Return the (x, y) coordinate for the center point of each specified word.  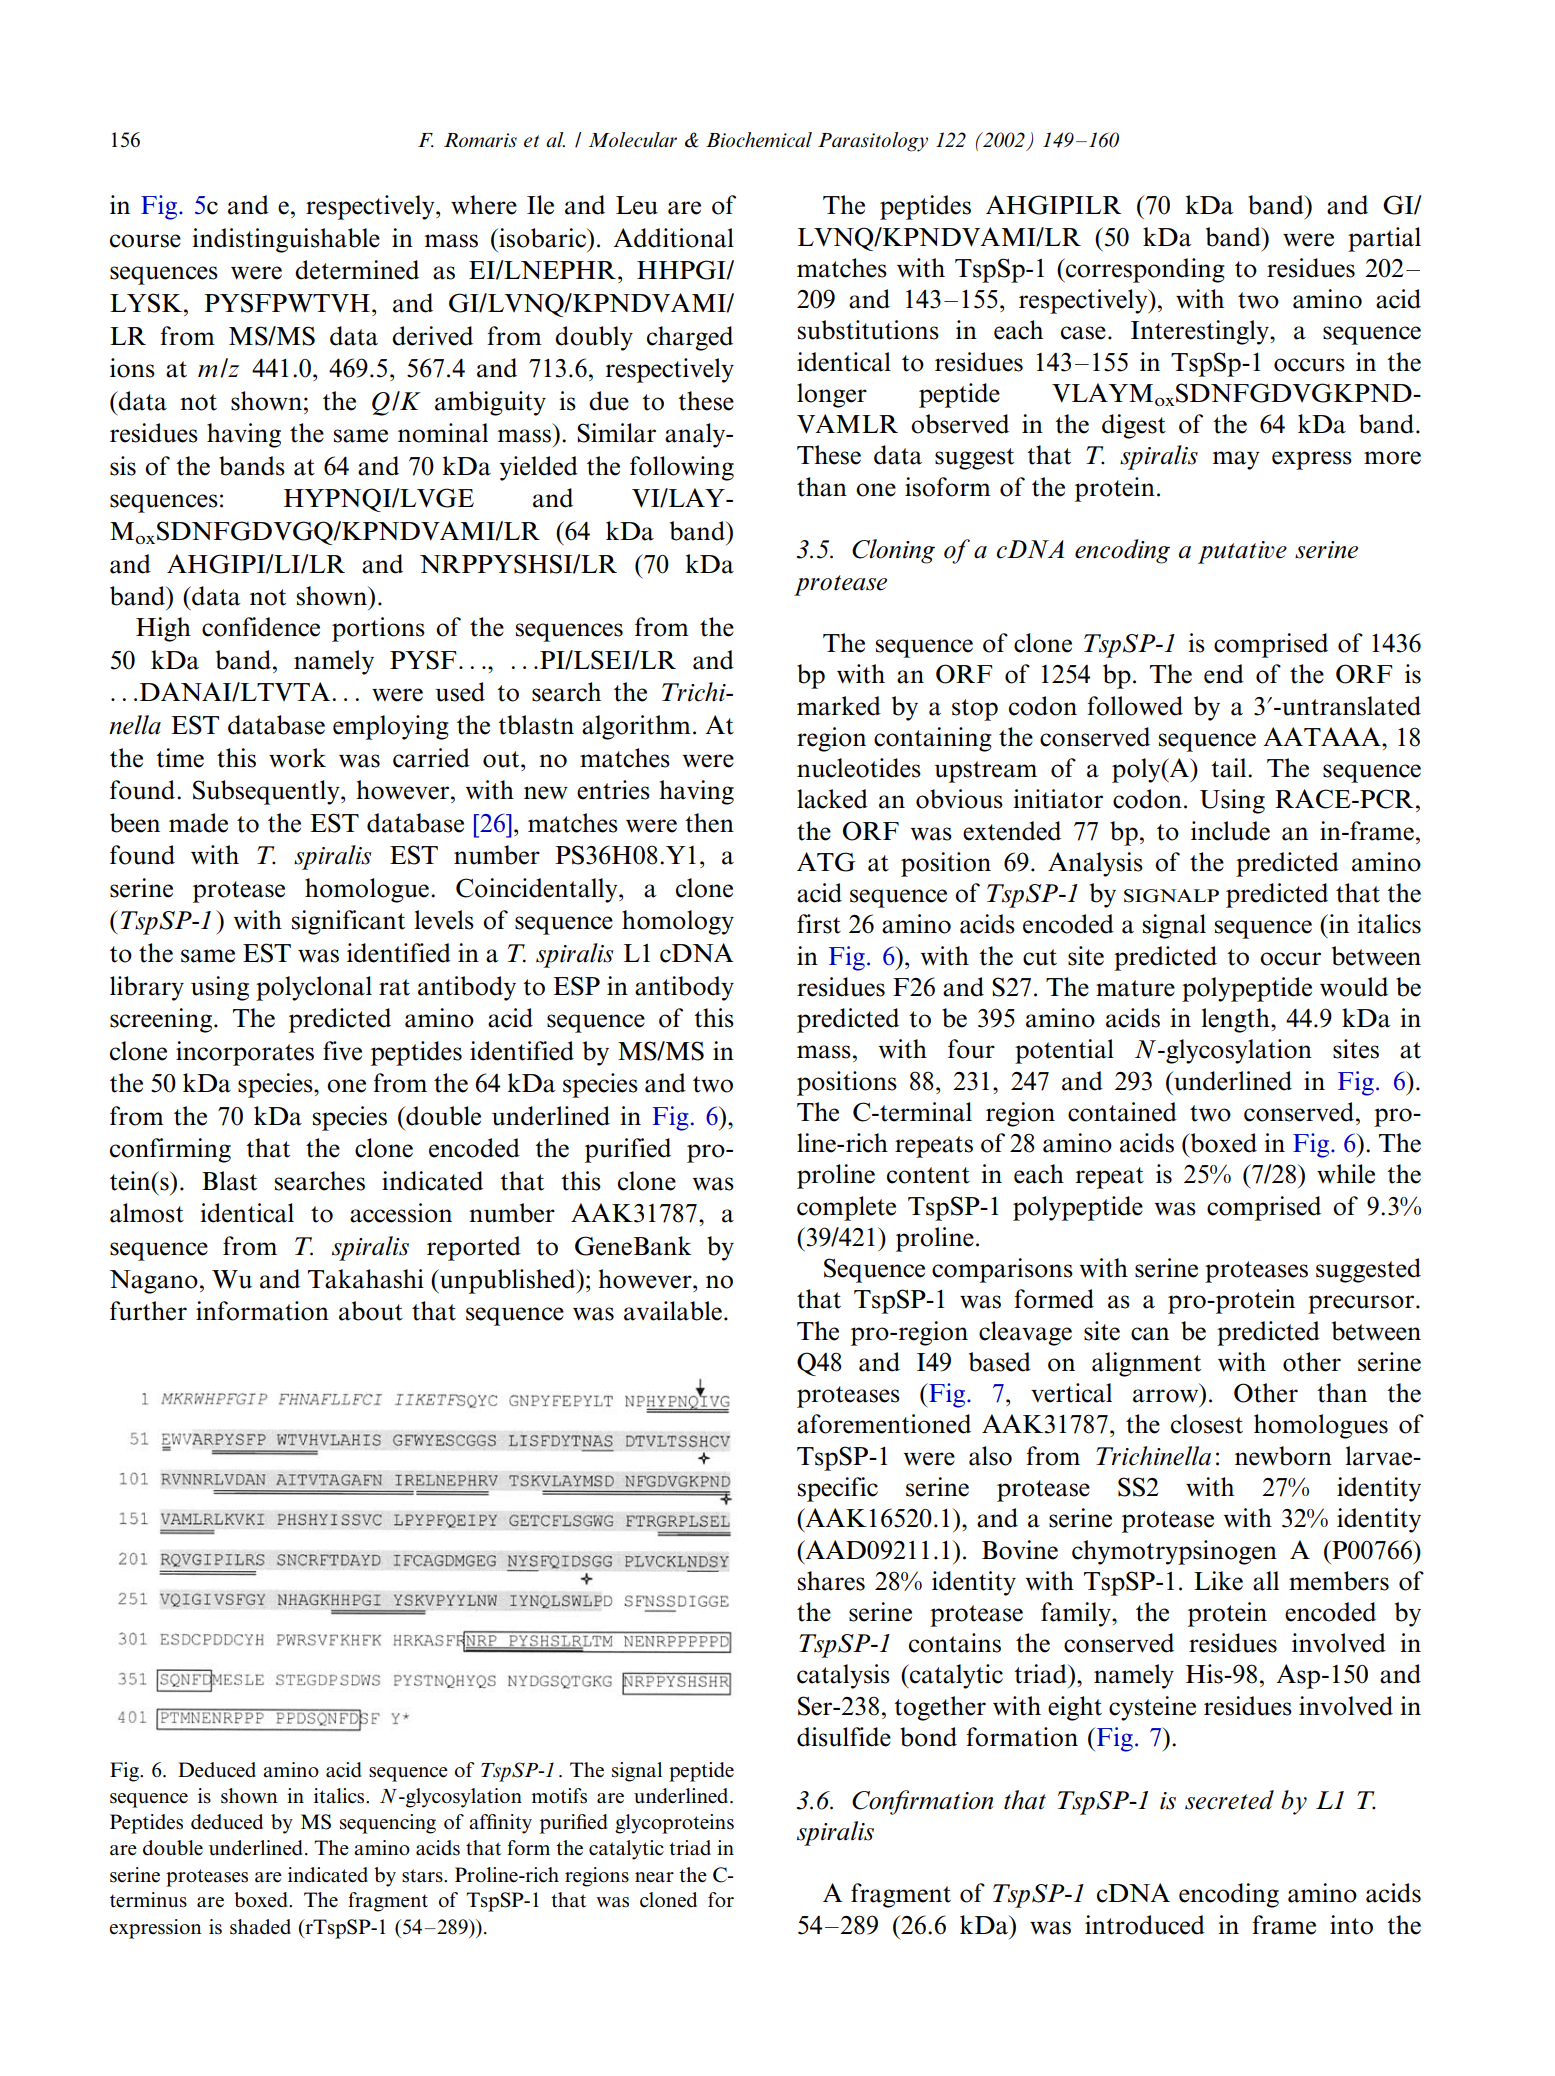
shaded (260, 1927)
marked (839, 706)
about (371, 1311)
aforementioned (884, 1424)
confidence (261, 627)
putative (1242, 552)
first (819, 924)
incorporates (245, 1053)
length (1236, 1020)
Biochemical (759, 140)
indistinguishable (286, 240)
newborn (1283, 1456)
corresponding (1144, 270)
